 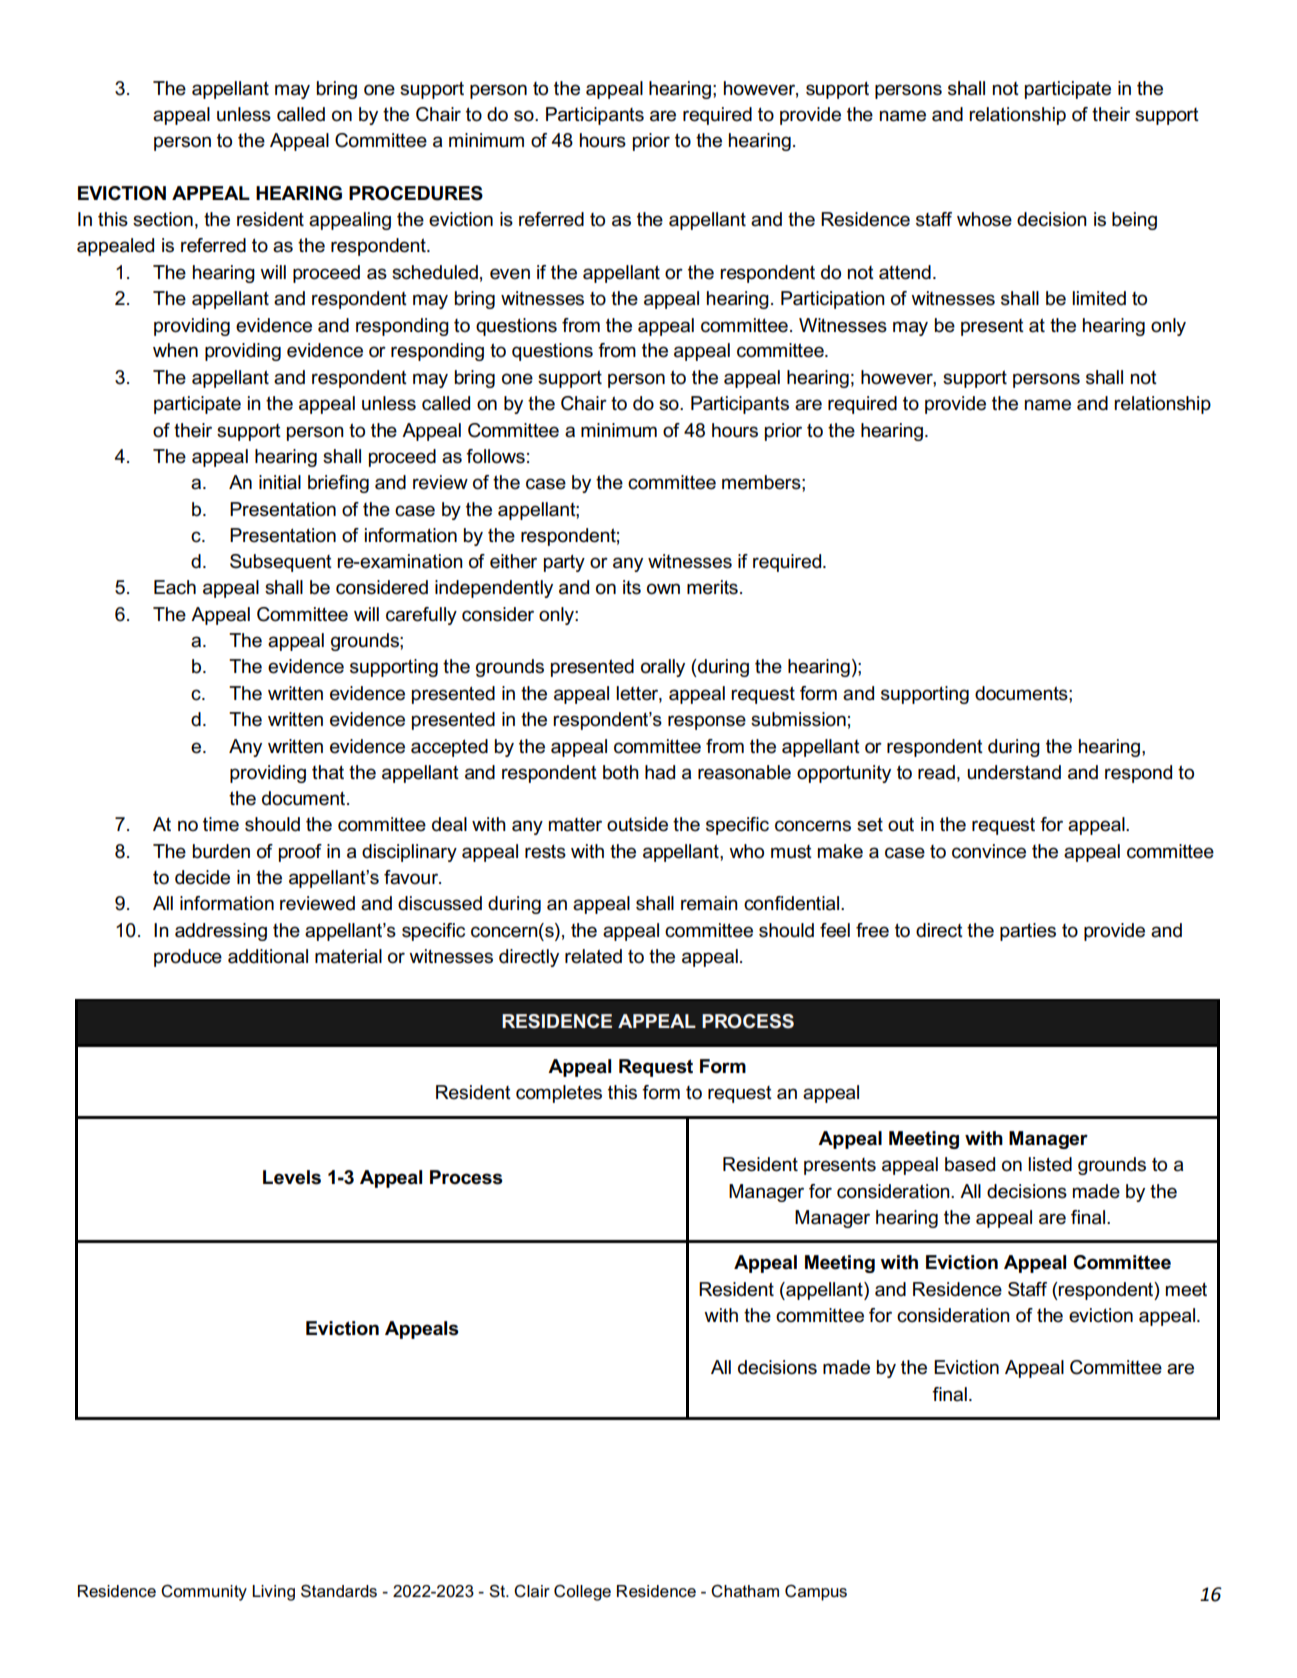 What do you see at coordinates (1014, 772) in the screenshot?
I see `understand` at bounding box center [1014, 772].
